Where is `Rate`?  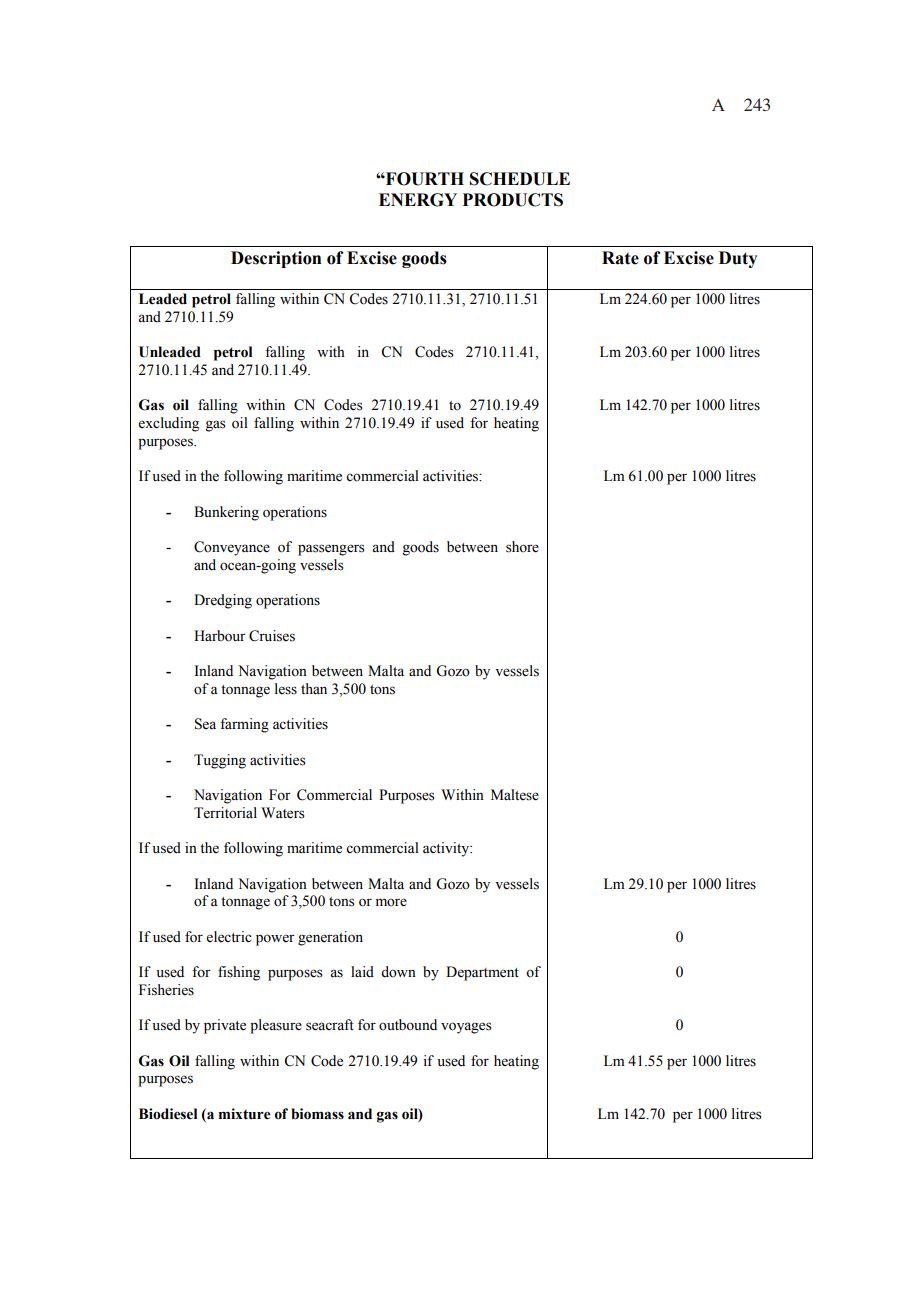
Rate is located at coordinates (620, 258).
